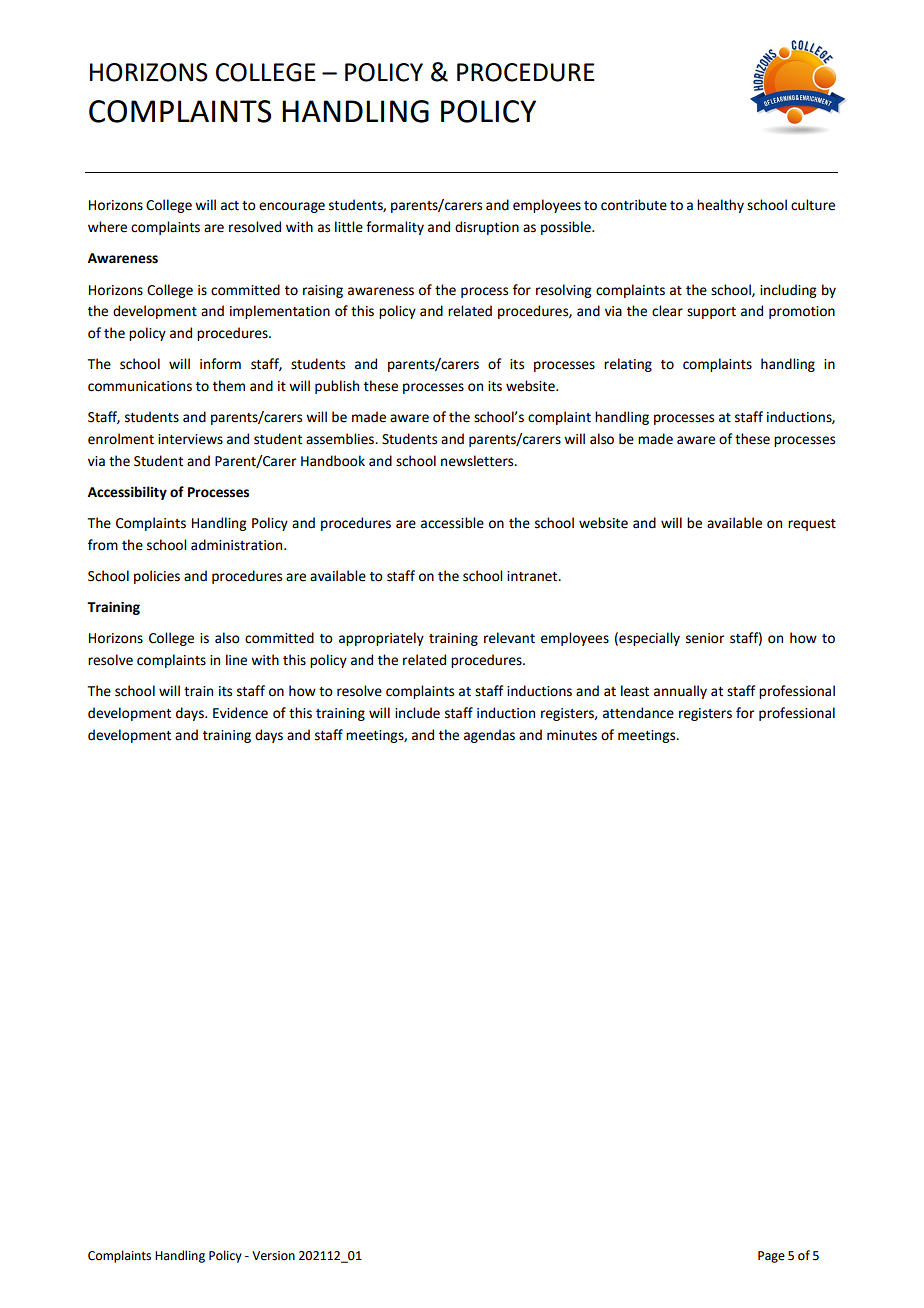 The height and width of the screenshot is (1308, 924). Describe the element at coordinates (680, 692) in the screenshot. I see `annually` at that location.
